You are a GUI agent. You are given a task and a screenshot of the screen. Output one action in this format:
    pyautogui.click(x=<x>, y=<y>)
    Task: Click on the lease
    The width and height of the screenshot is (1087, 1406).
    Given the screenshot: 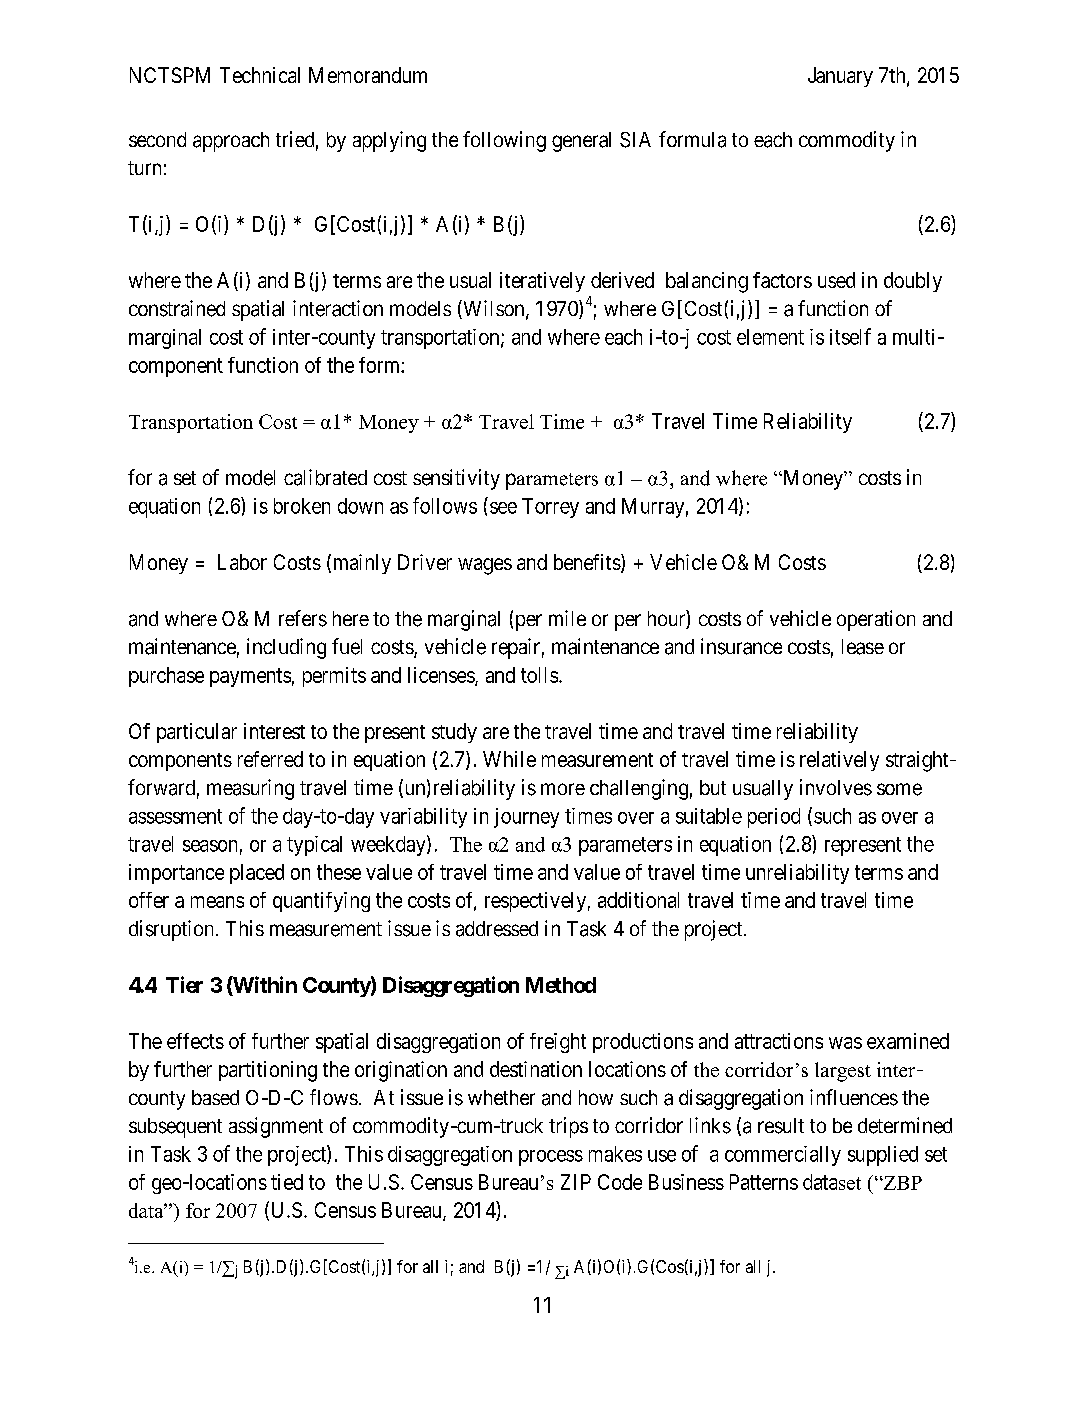 What is the action you would take?
    pyautogui.click(x=863, y=647)
